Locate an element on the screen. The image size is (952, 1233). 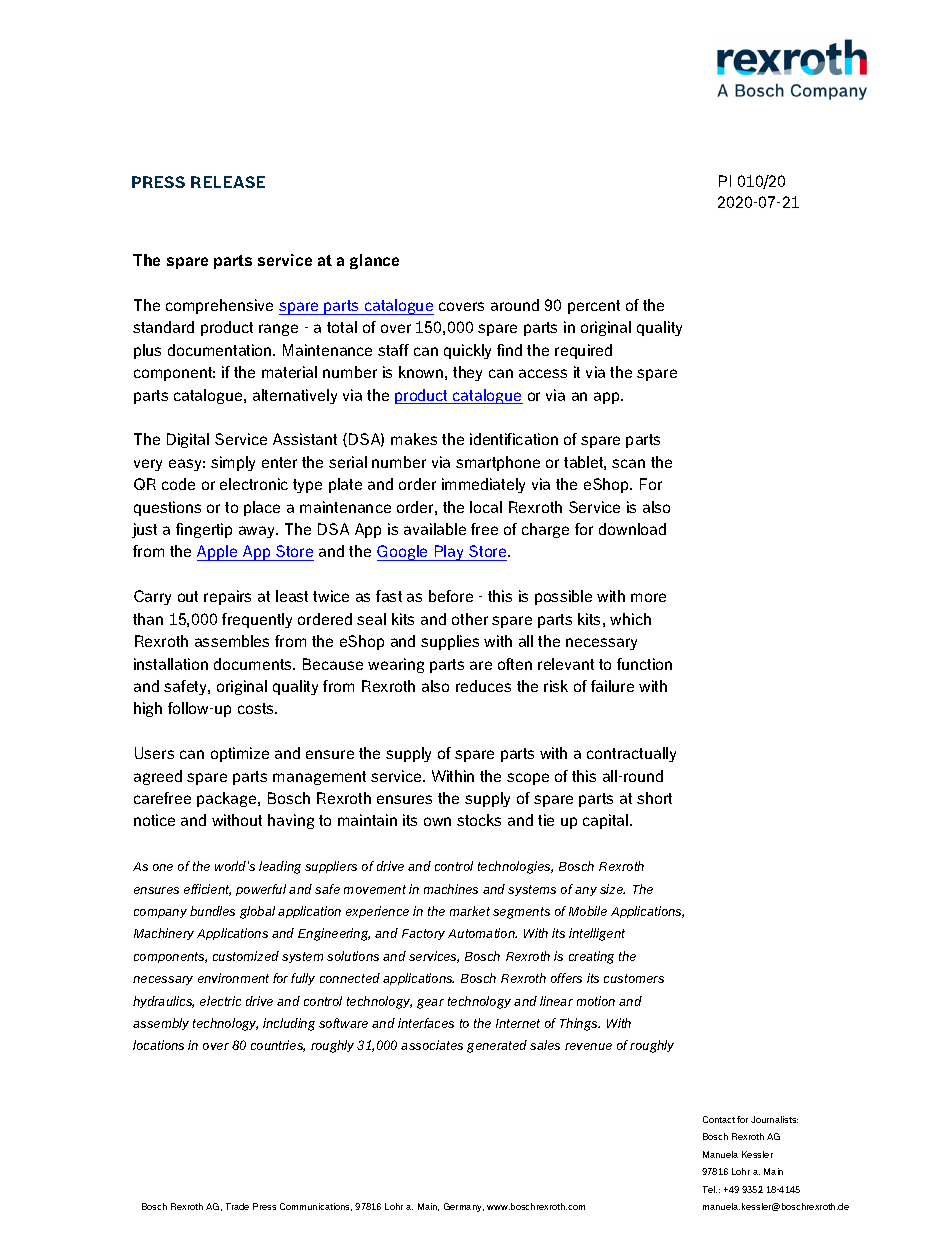
Trade is located at coordinates (237, 1206).
